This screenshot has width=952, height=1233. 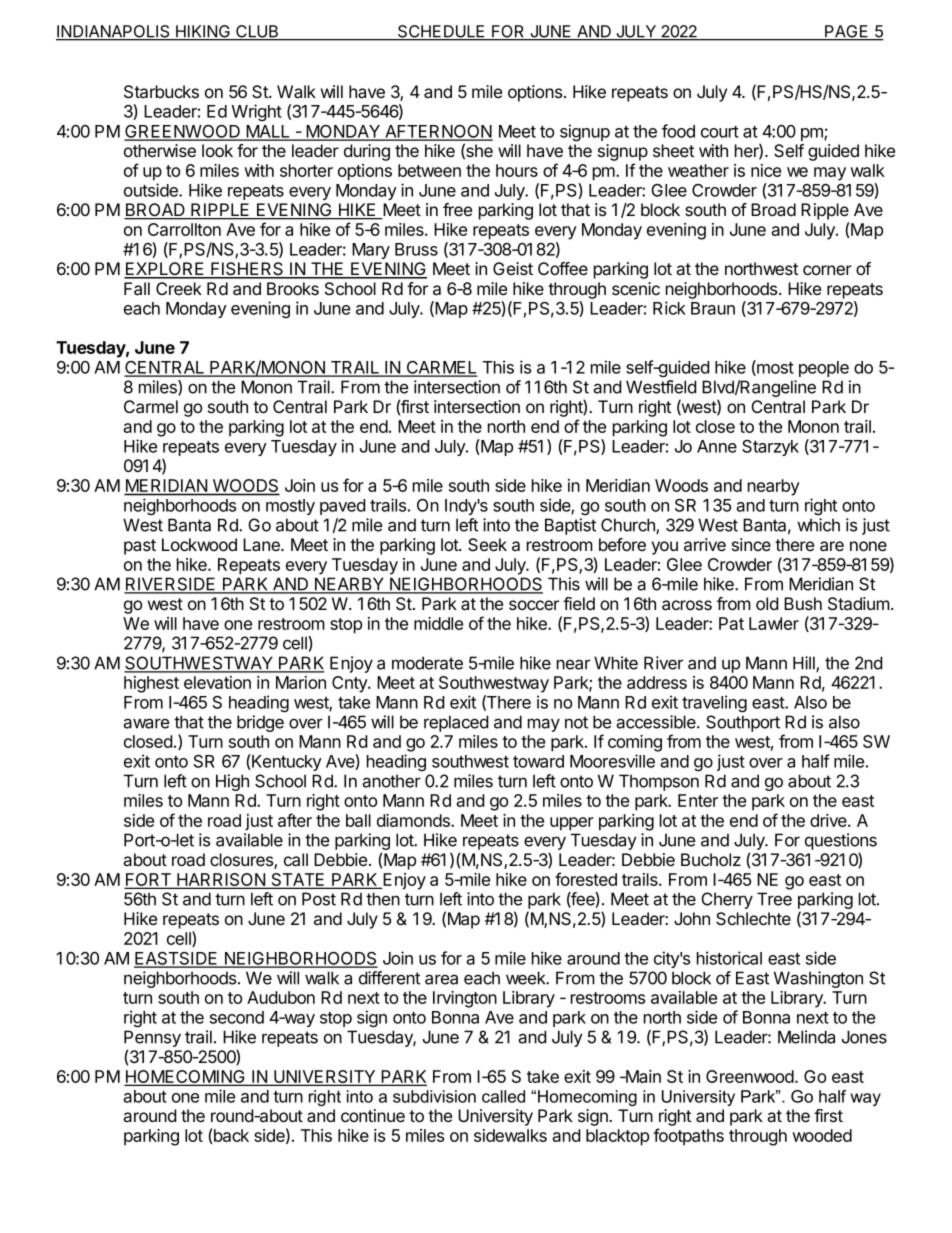 What do you see at coordinates (199, 544) in the screenshot?
I see `Lockwood` at bounding box center [199, 544].
